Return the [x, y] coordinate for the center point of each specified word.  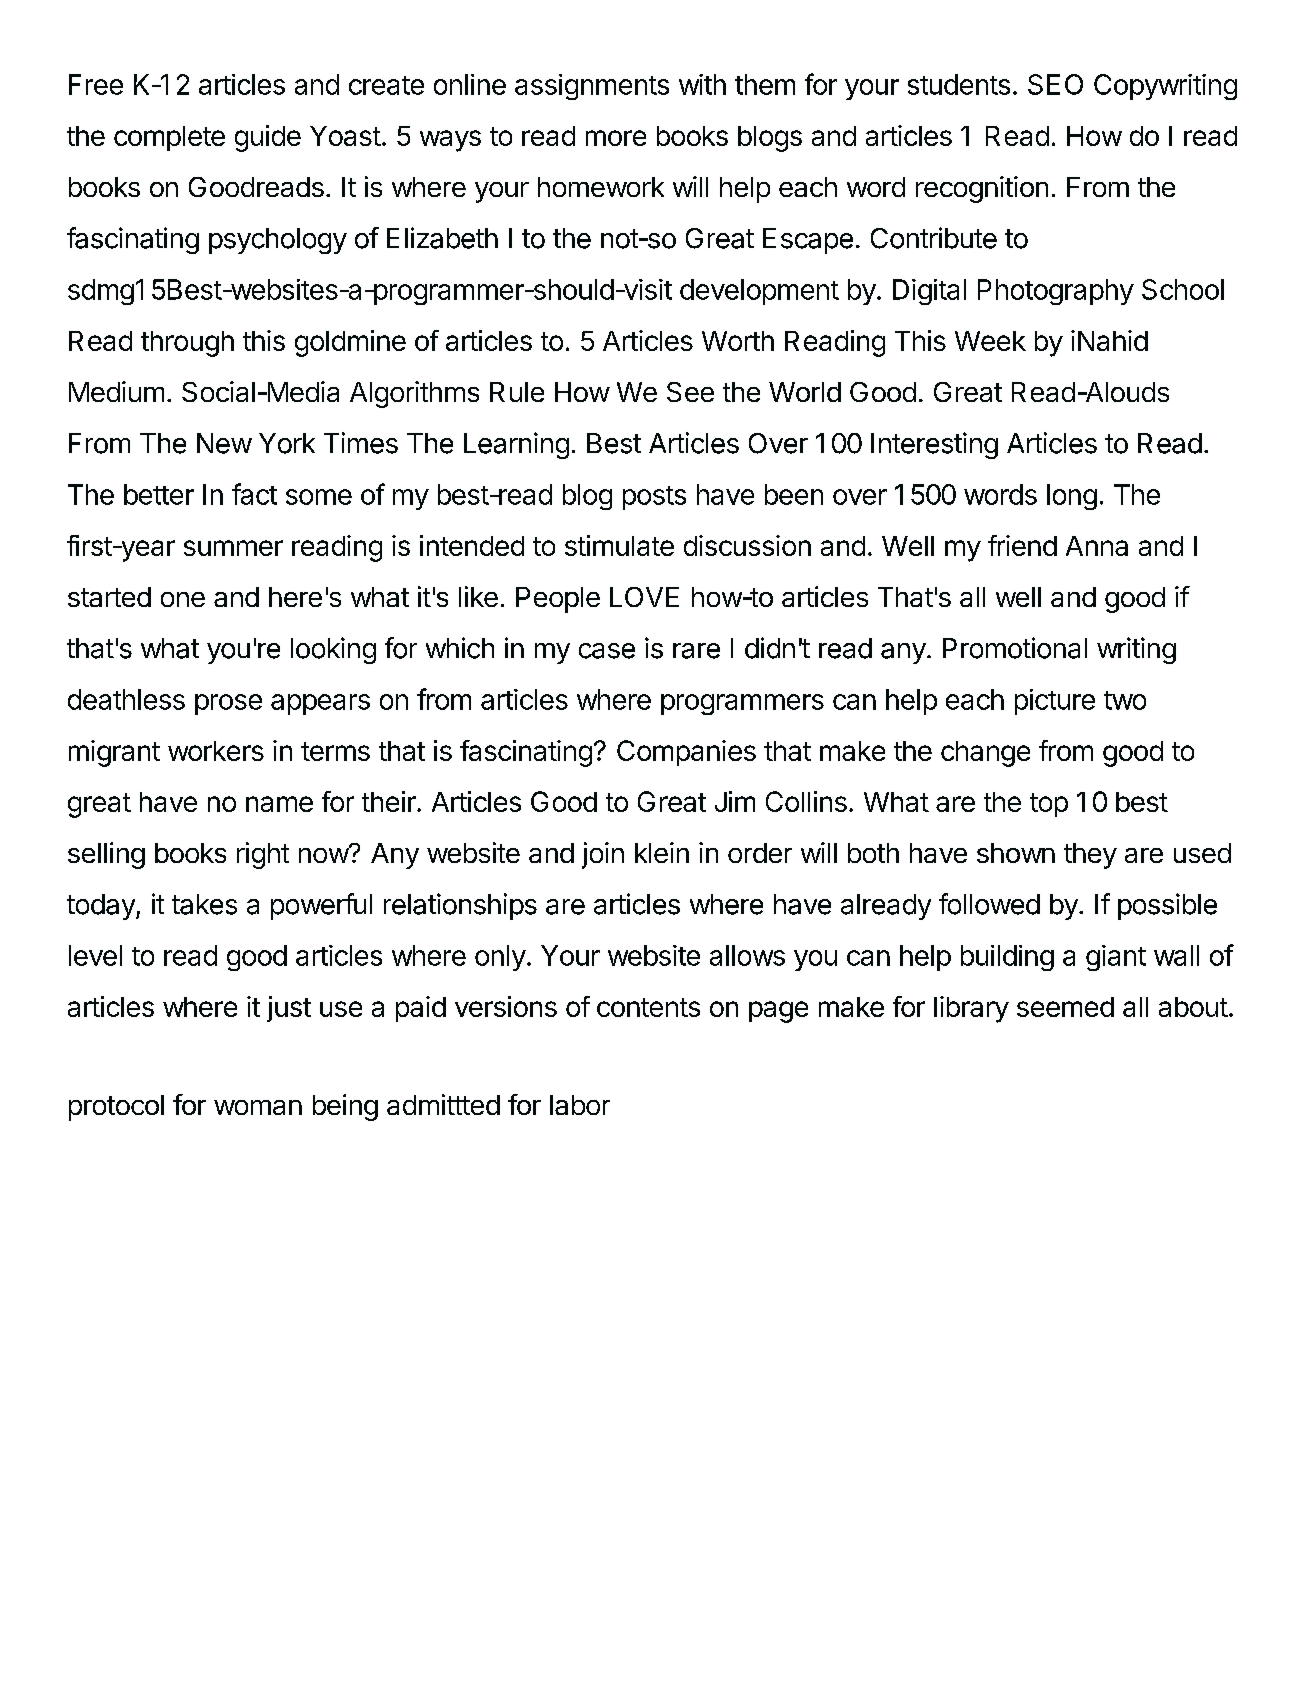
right [263, 855]
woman [258, 1107]
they [1090, 856]
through [187, 344]
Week [990, 341]
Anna [1097, 546]
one [183, 599]
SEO [1055, 84]
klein [662, 852]
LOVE [644, 597]
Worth [738, 341]
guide [268, 138]
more [616, 138]
